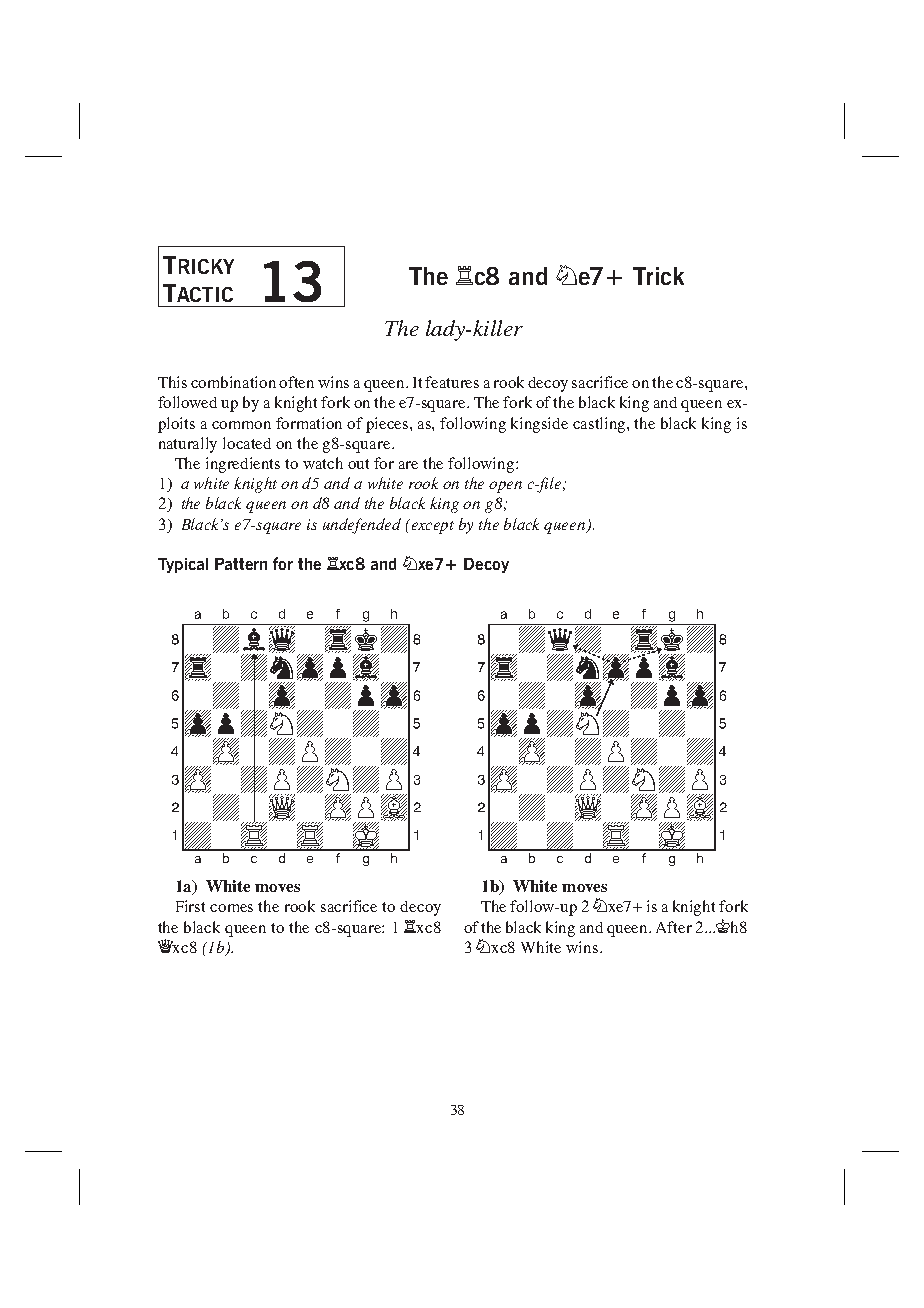 This screenshot has width=924, height=1308. Describe the element at coordinates (362, 526) in the screenshot. I see `undefended` at that location.
